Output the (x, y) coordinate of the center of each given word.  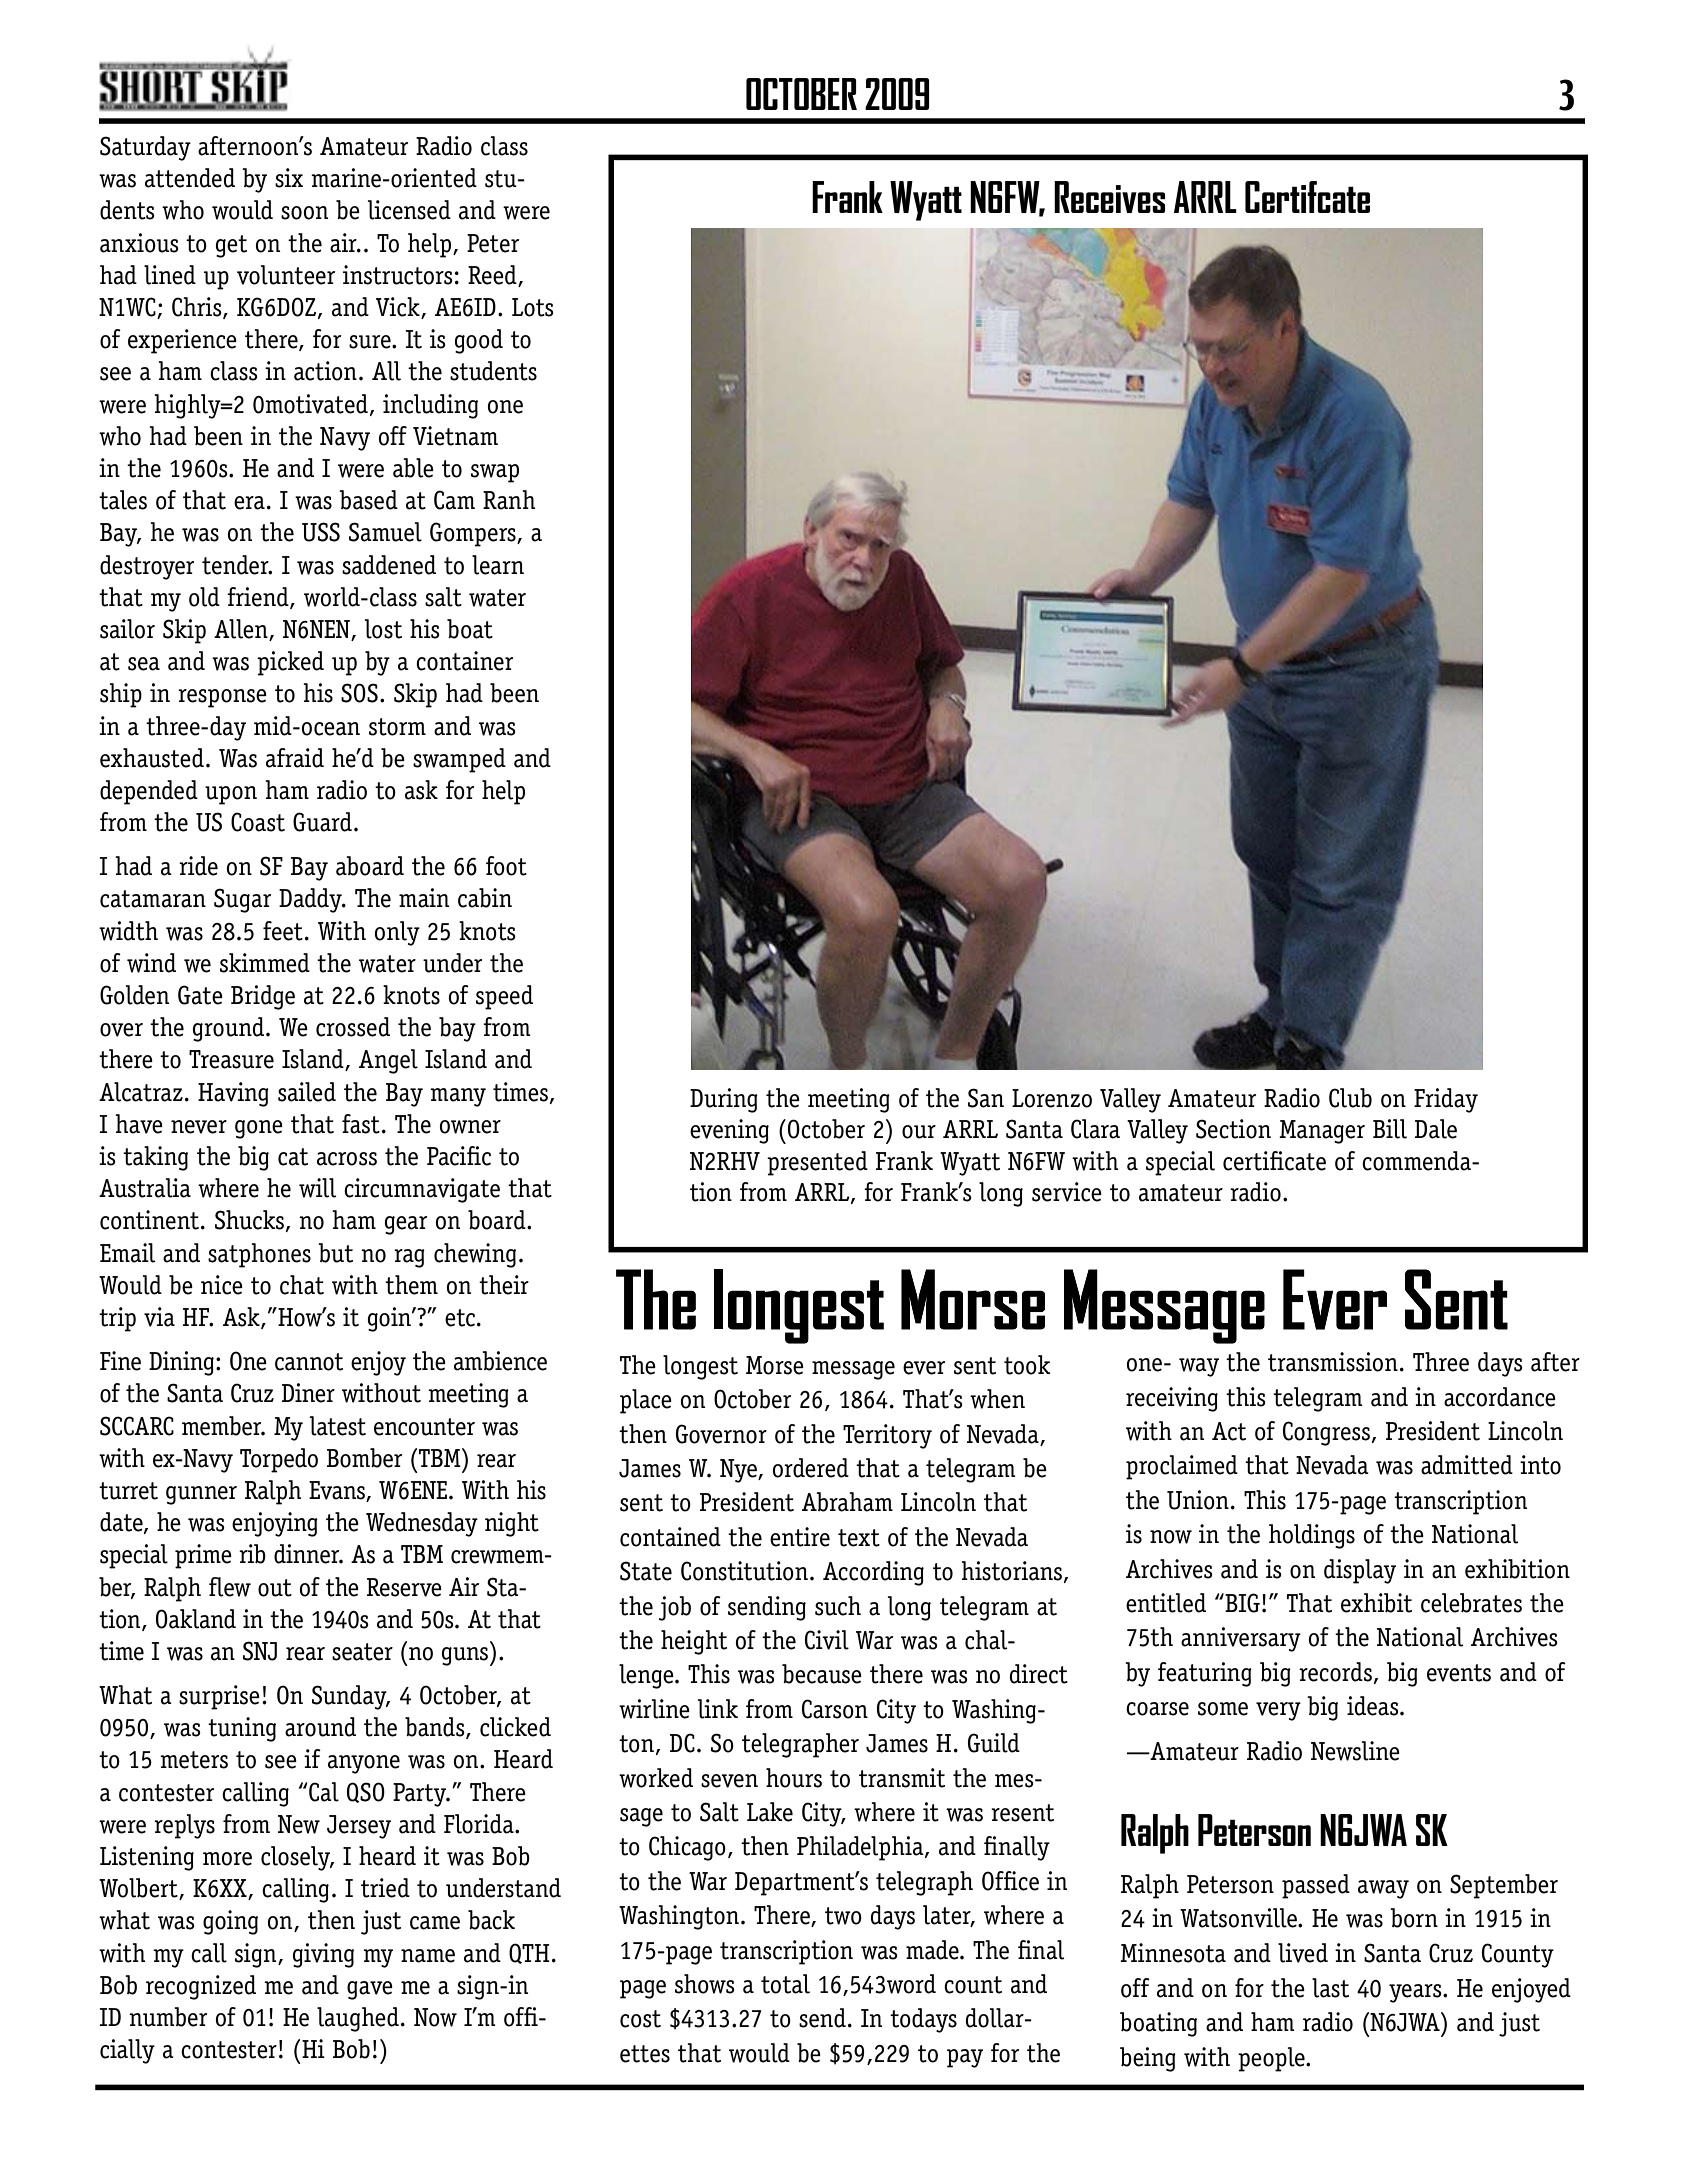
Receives (1109, 197)
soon (304, 213)
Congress (1328, 1433)
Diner (308, 1393)
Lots (533, 307)
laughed (358, 2019)
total (785, 1984)
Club (1350, 1098)
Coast (258, 822)
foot (506, 866)
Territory (887, 1436)
